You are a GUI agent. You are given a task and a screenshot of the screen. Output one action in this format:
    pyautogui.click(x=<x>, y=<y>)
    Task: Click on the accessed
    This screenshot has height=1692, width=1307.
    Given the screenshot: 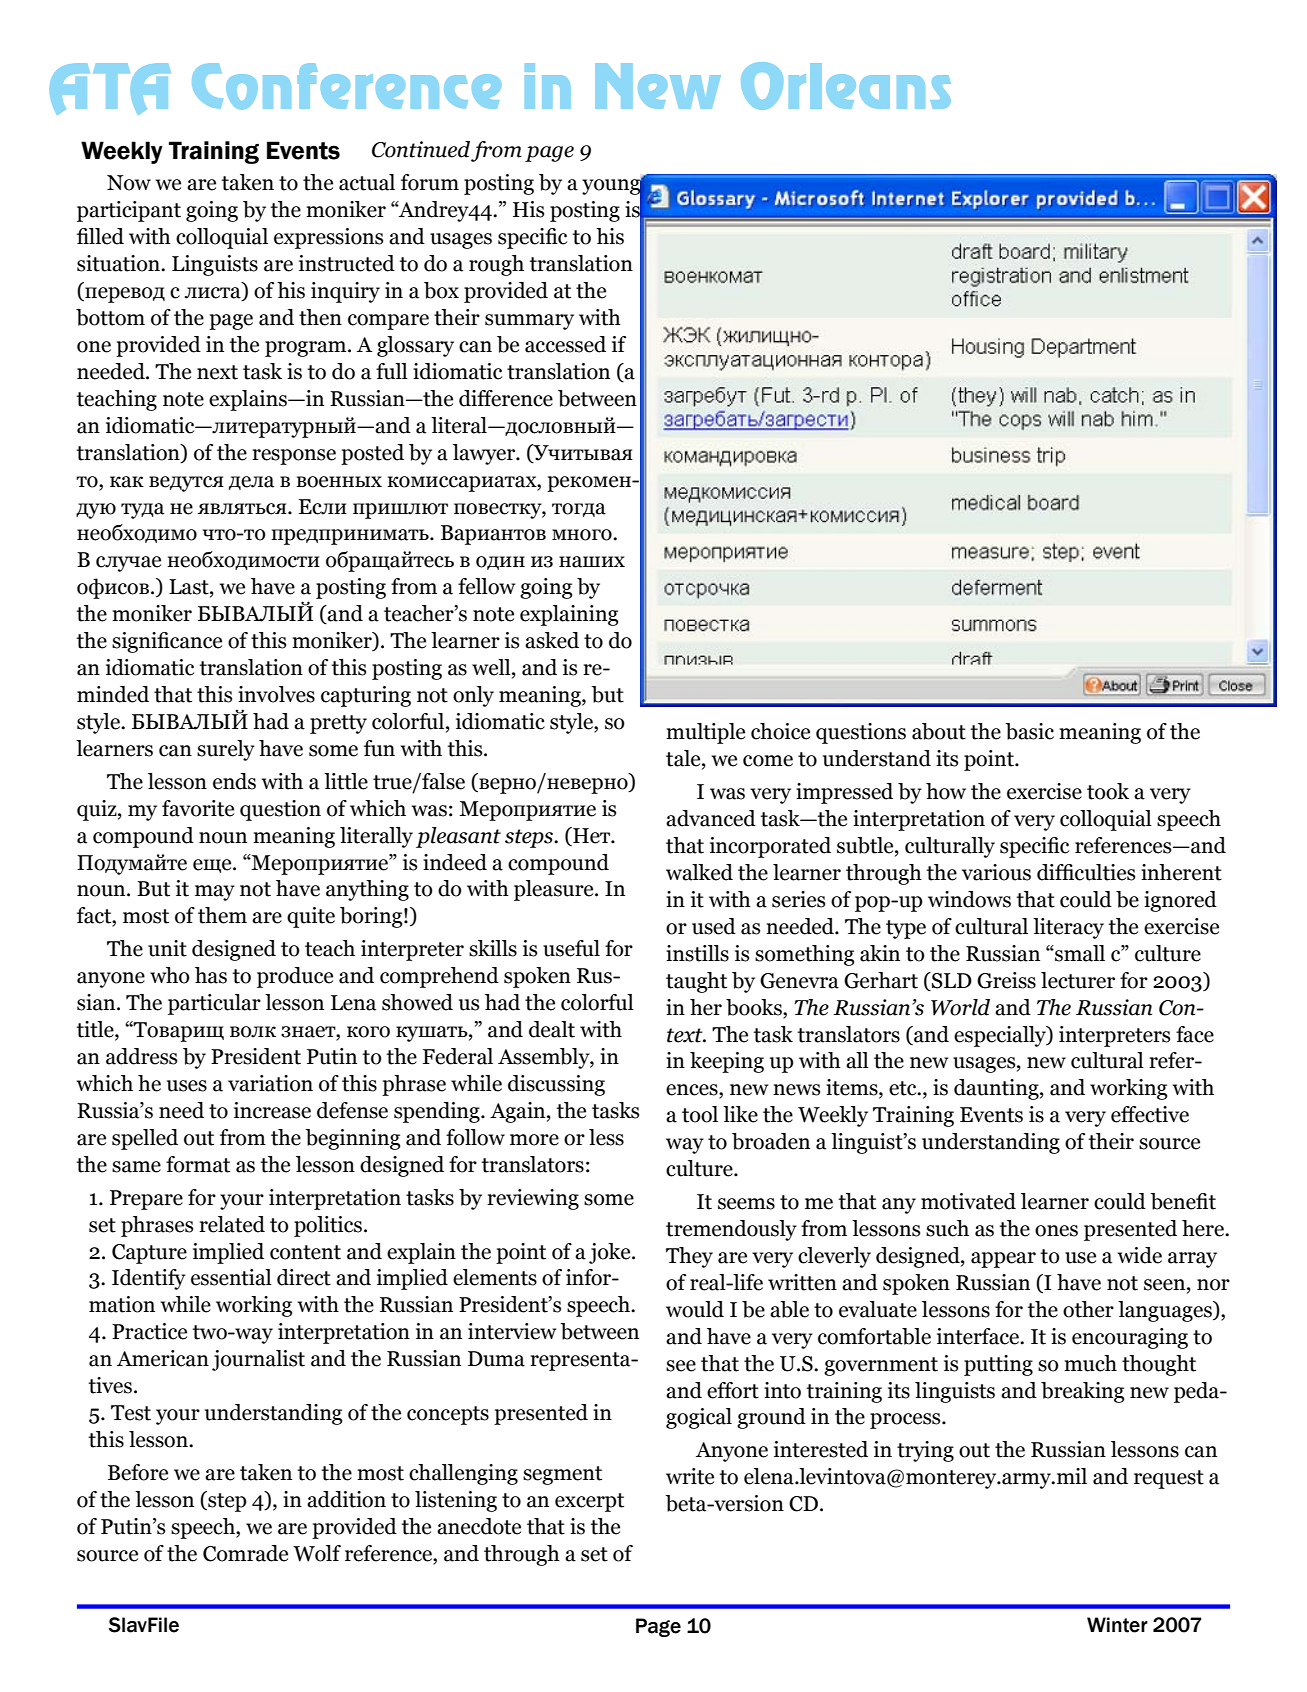 What is the action you would take?
    pyautogui.click(x=565, y=344)
